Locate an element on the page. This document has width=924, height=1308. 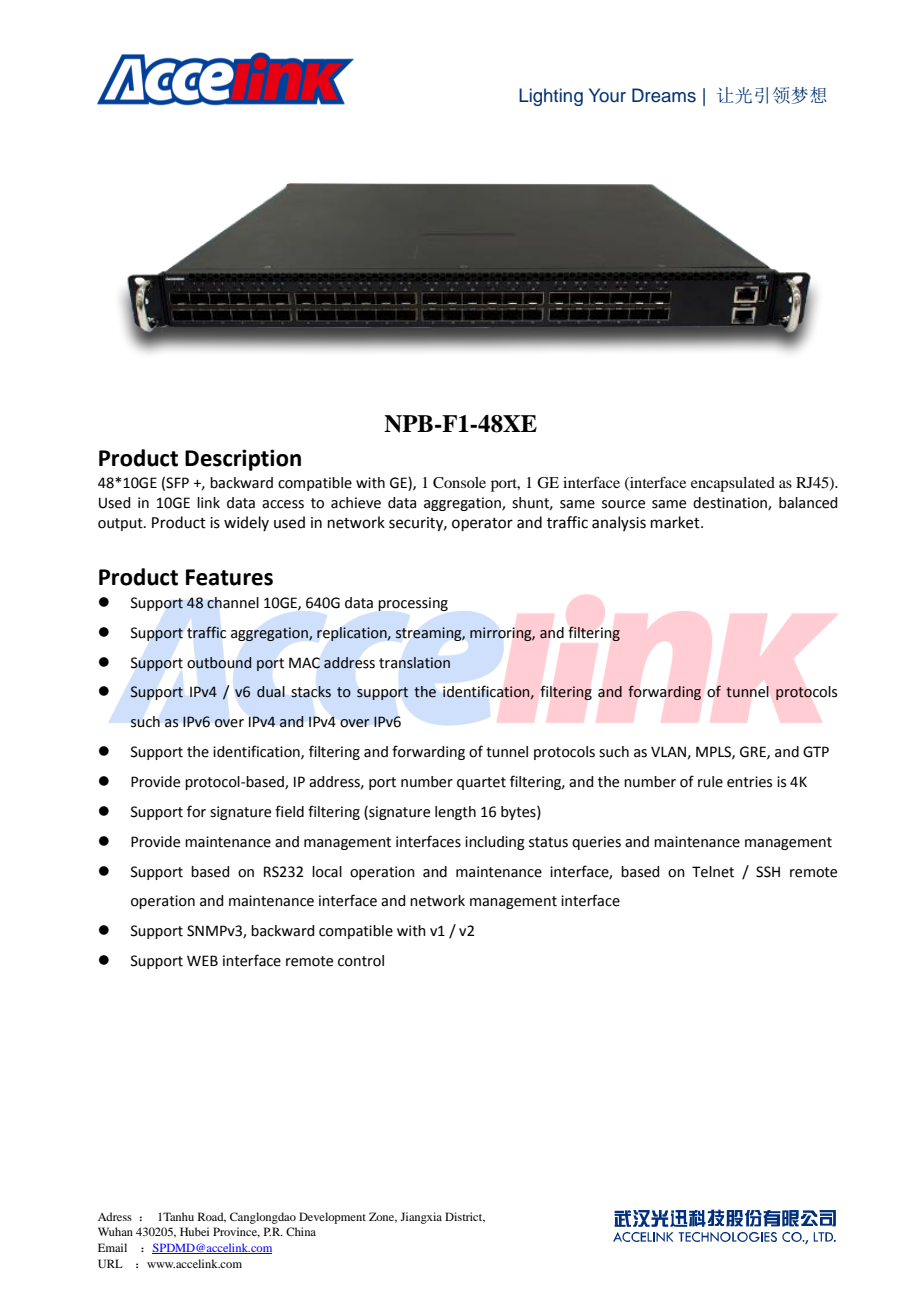
Lighting is located at coordinates (551, 97).
